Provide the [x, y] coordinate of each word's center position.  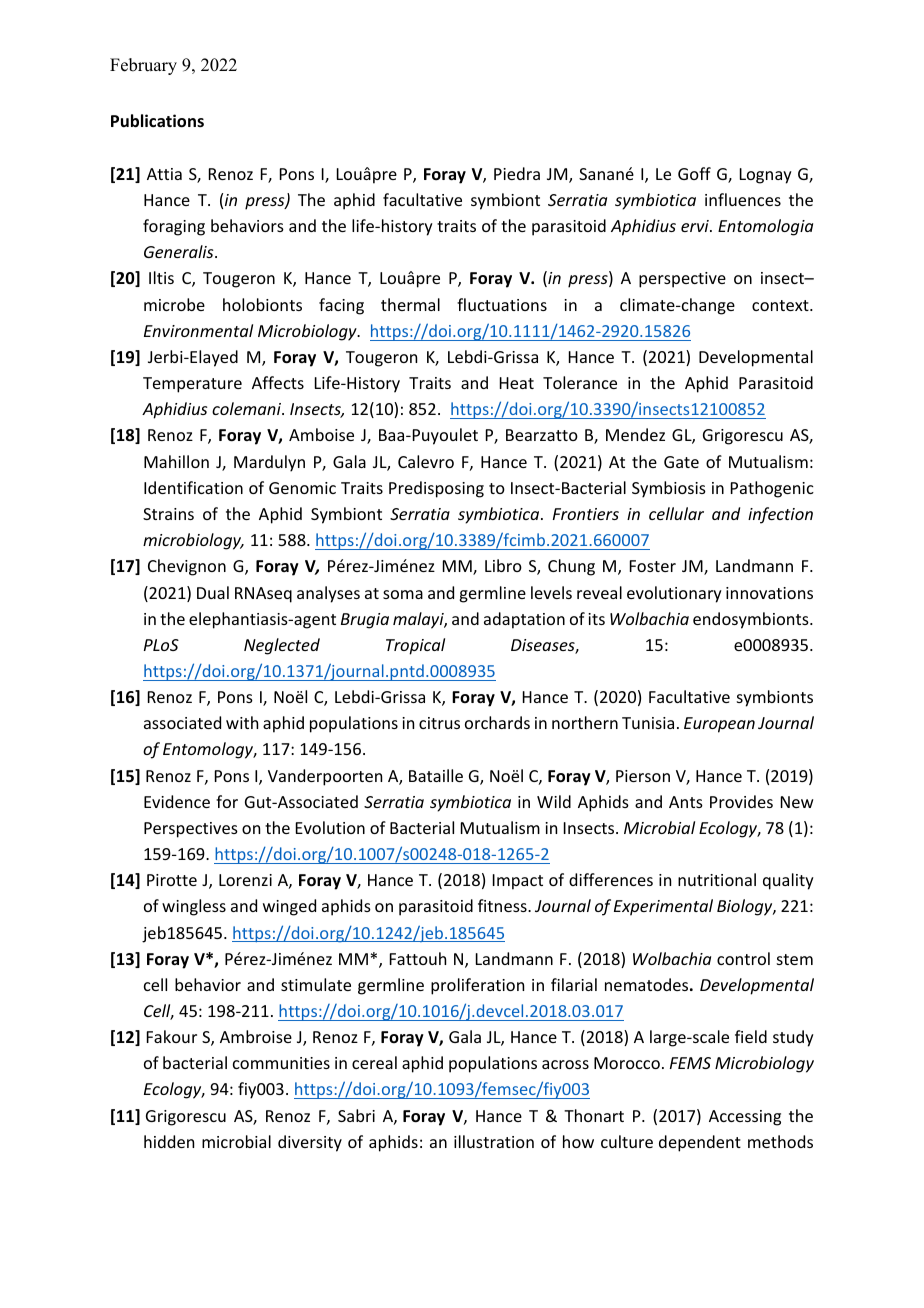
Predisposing [436, 489]
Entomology [209, 750]
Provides [741, 801]
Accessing [745, 1118]
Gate [681, 462]
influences [743, 199]
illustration [494, 1141]
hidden [169, 1141]
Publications [157, 121]
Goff [694, 173]
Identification [193, 487]
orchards [497, 722]
